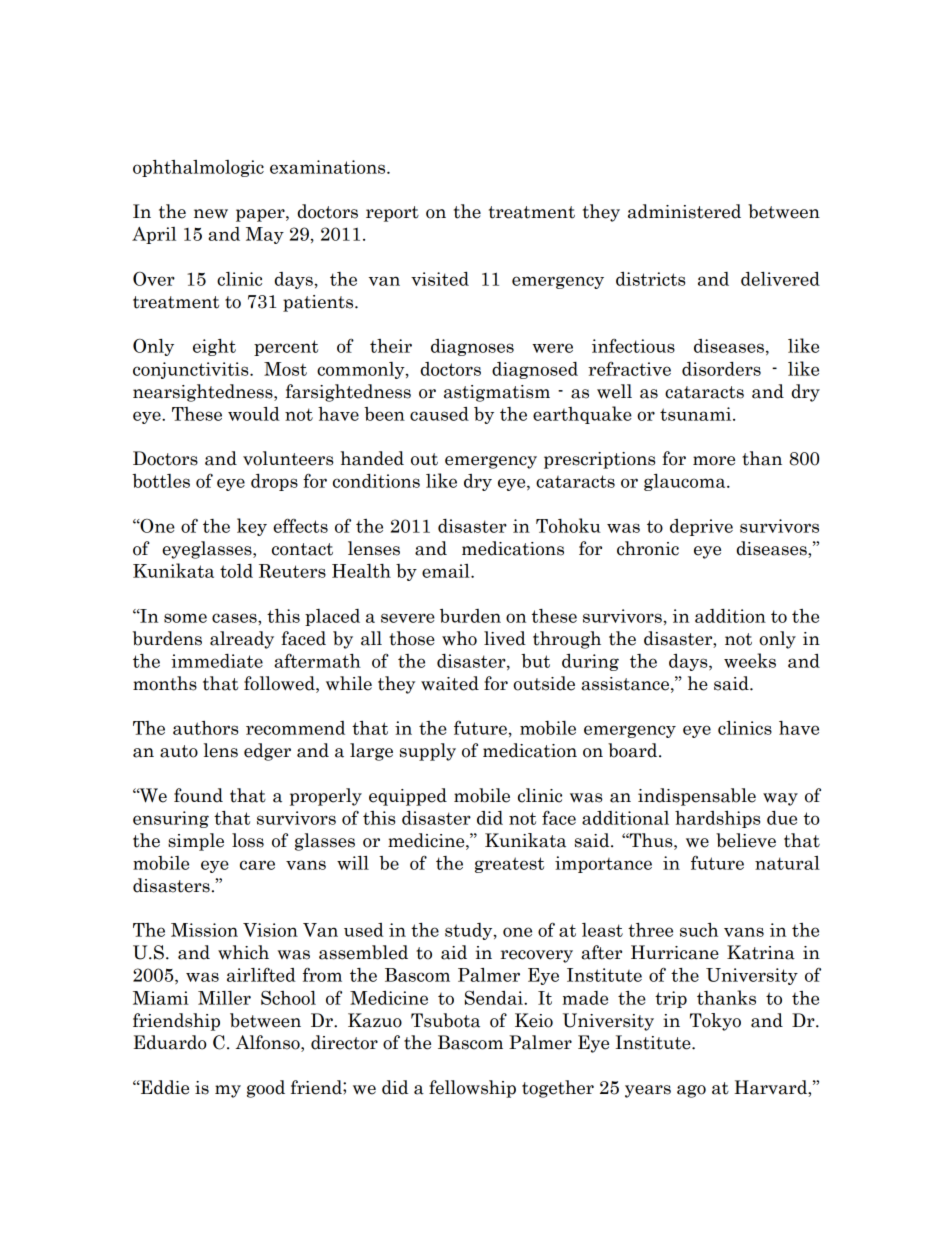  What do you see at coordinates (691, 1091) in the screenshot?
I see `ago` at bounding box center [691, 1091].
